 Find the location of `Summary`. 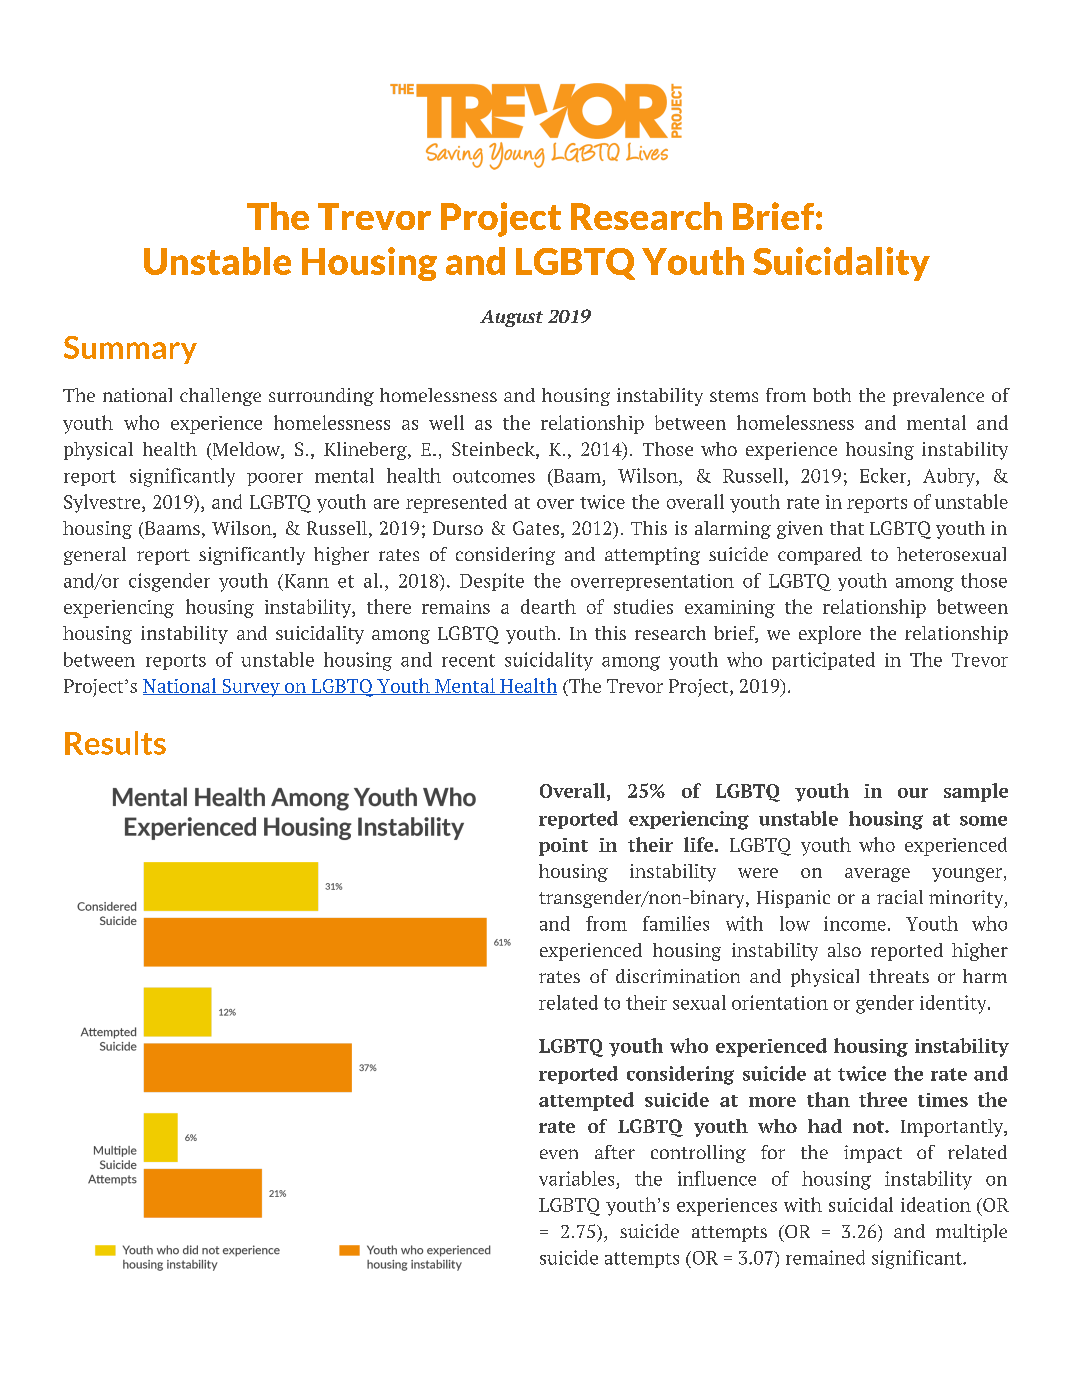

Summary is located at coordinates (130, 350).
